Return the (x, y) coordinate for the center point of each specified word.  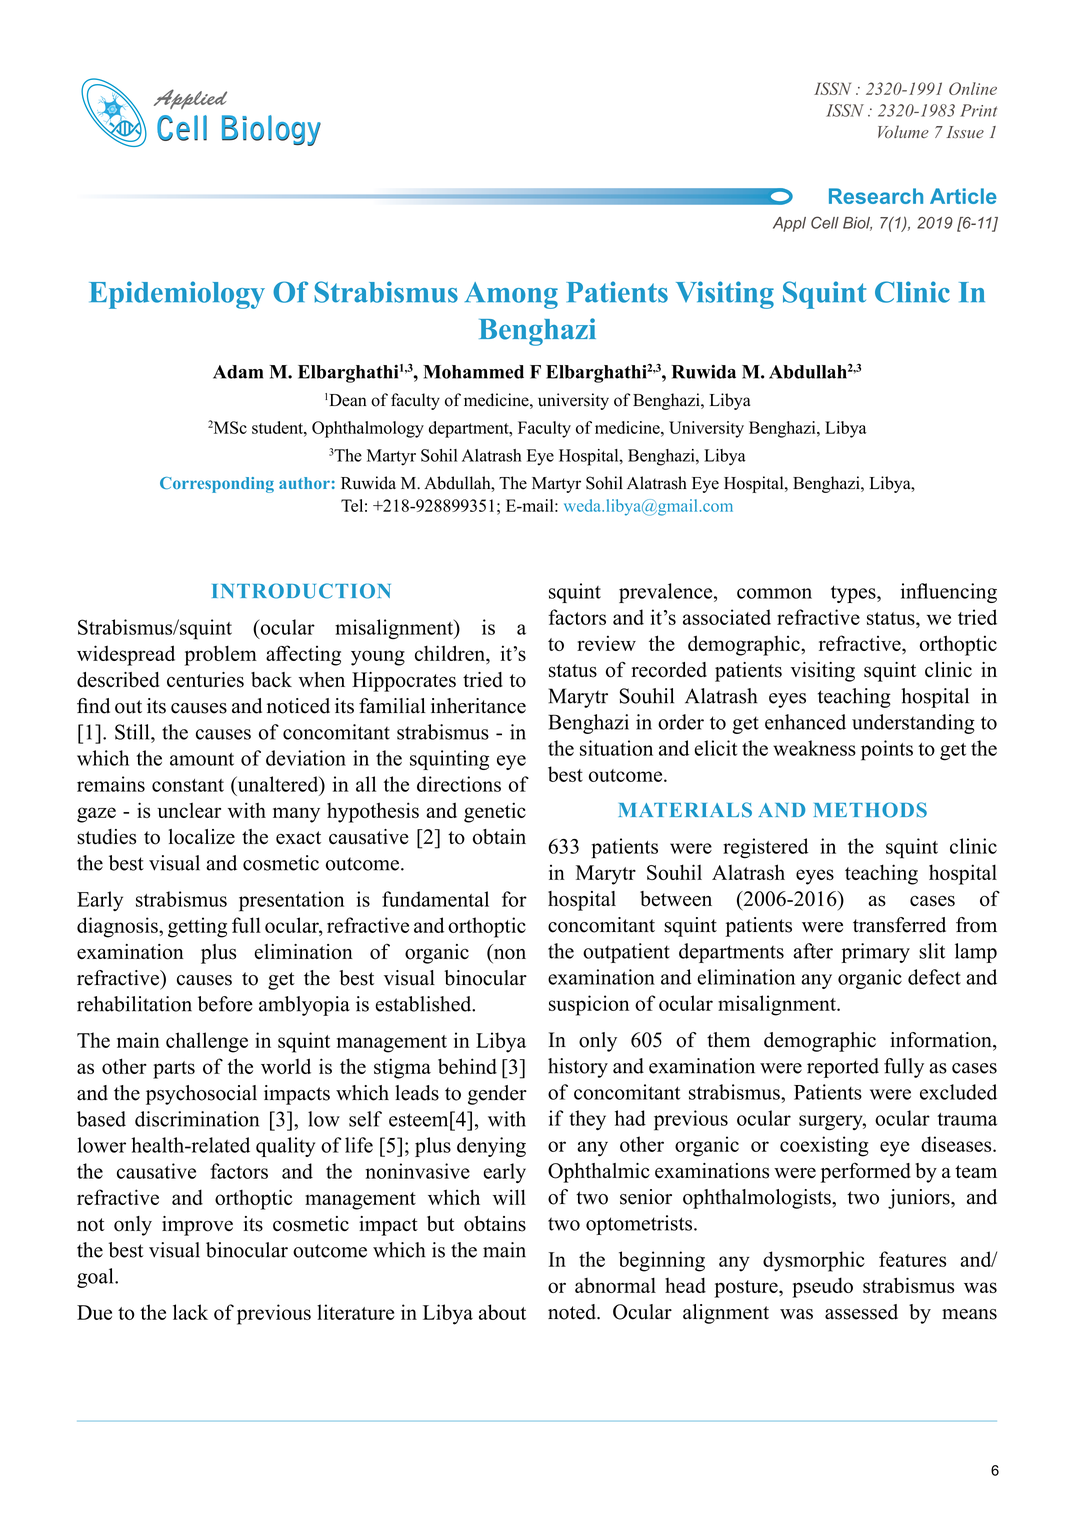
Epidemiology (177, 295)
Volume (903, 131)
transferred (899, 925)
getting (197, 927)
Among (511, 295)
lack (190, 1312)
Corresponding (217, 485)
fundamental (435, 899)
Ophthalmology (368, 429)
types (854, 594)
